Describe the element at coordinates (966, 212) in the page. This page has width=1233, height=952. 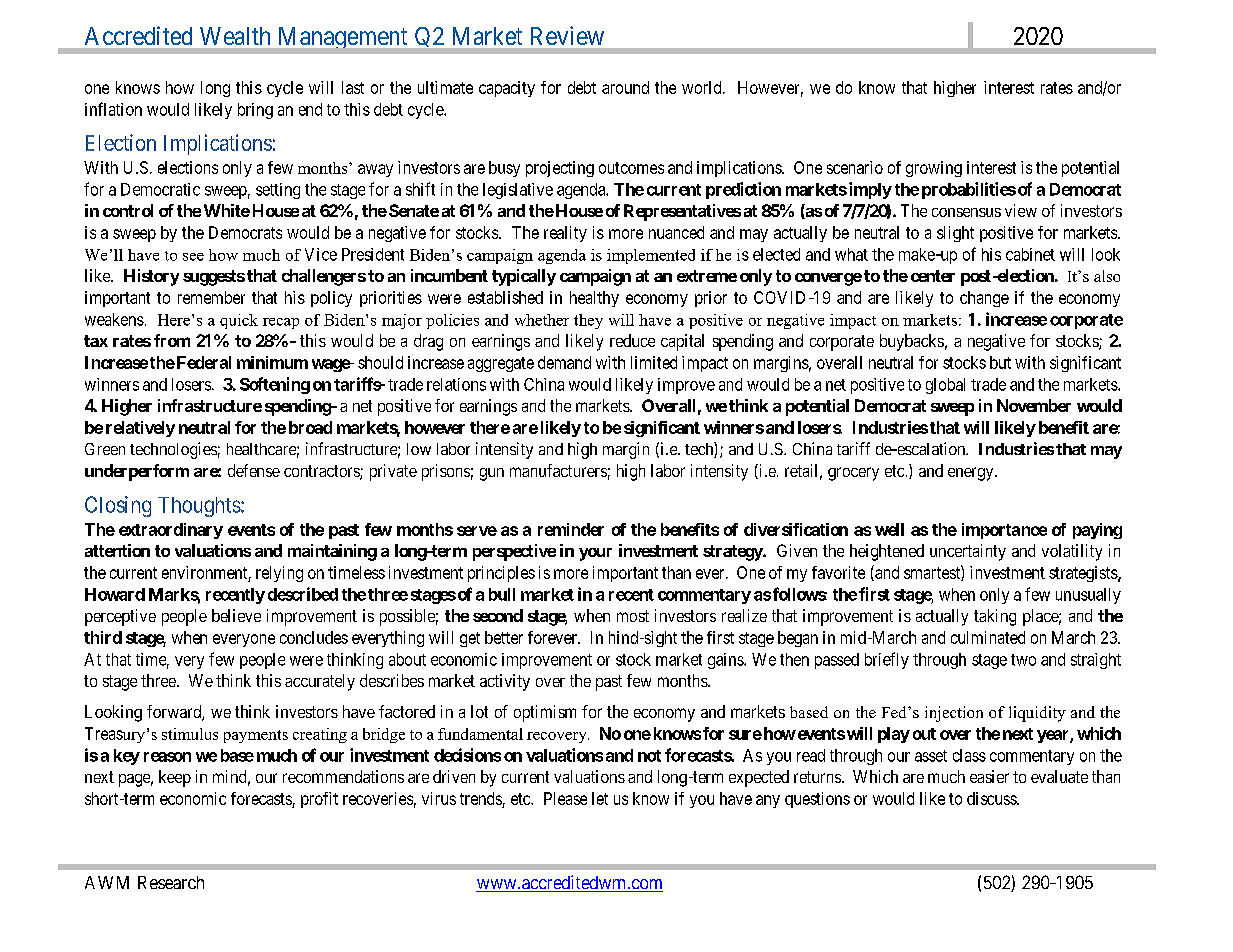
I see `consensus` at that location.
